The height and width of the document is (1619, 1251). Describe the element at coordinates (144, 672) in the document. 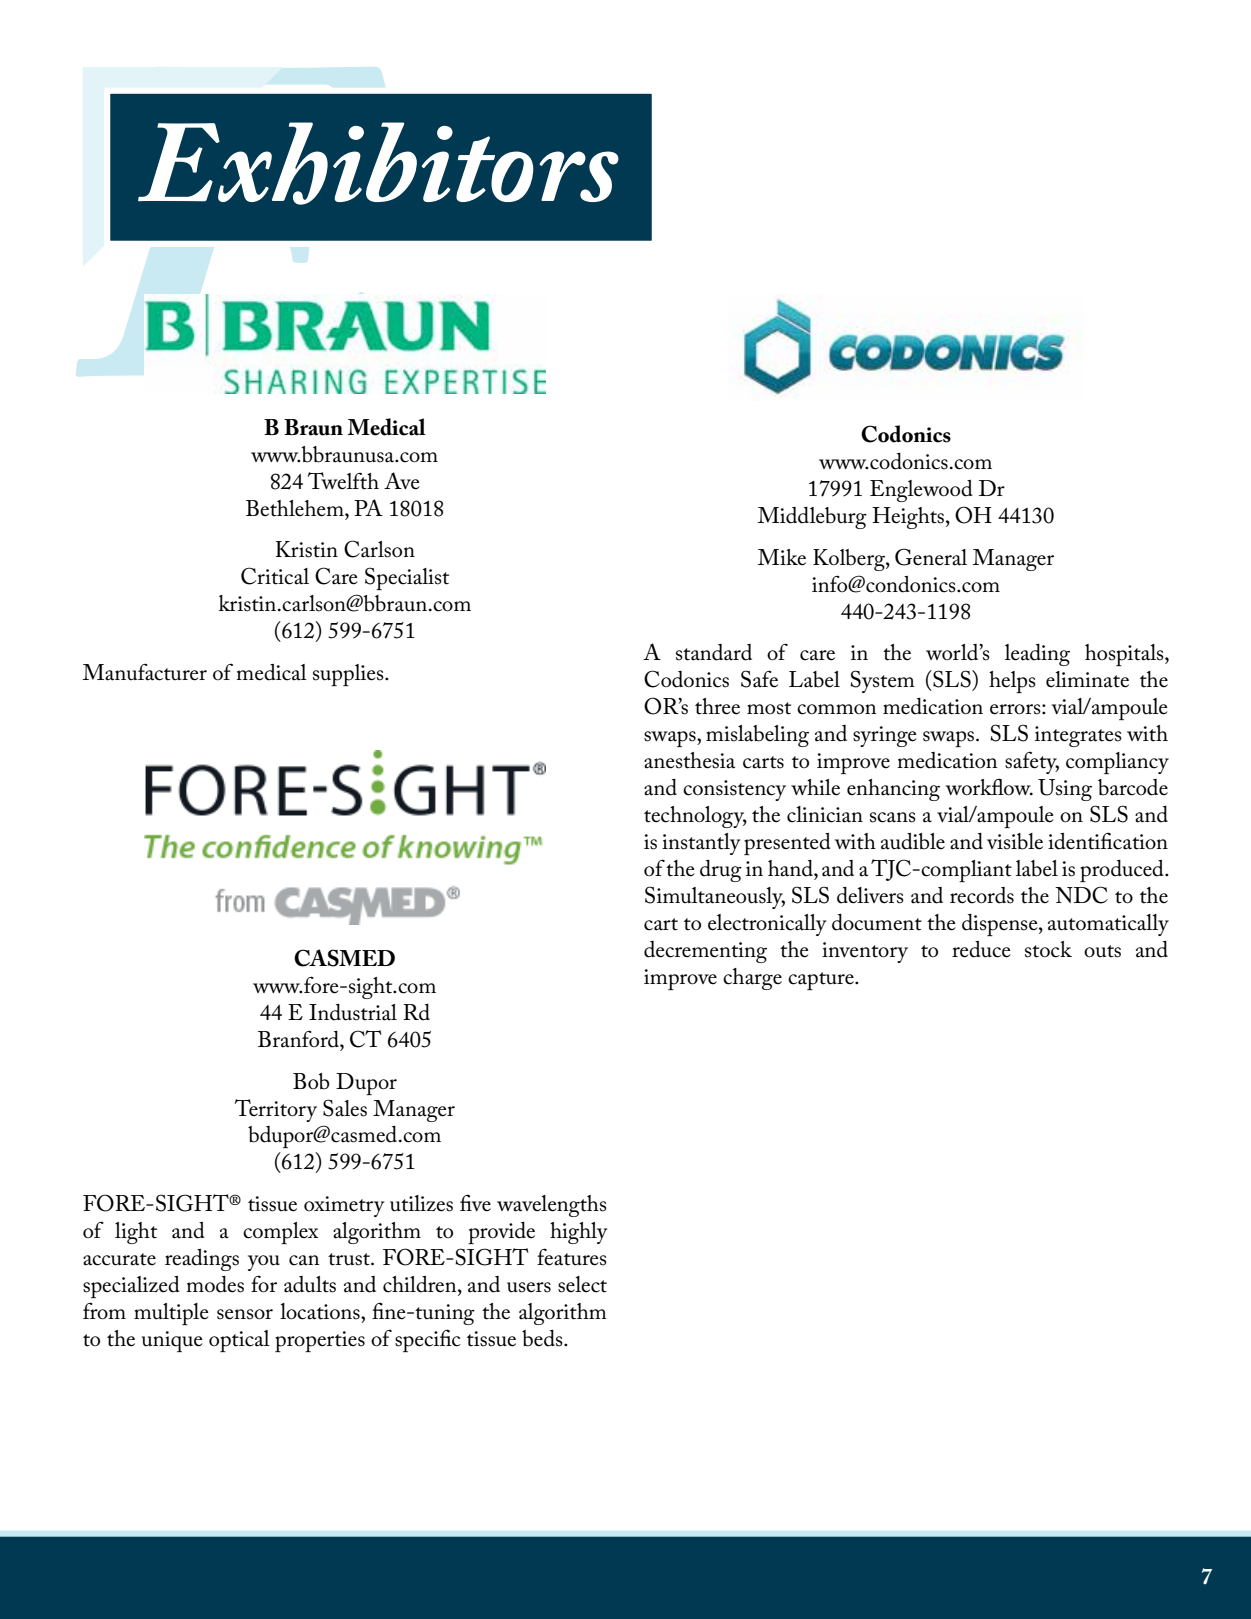

I see `Manufacturer` at that location.
